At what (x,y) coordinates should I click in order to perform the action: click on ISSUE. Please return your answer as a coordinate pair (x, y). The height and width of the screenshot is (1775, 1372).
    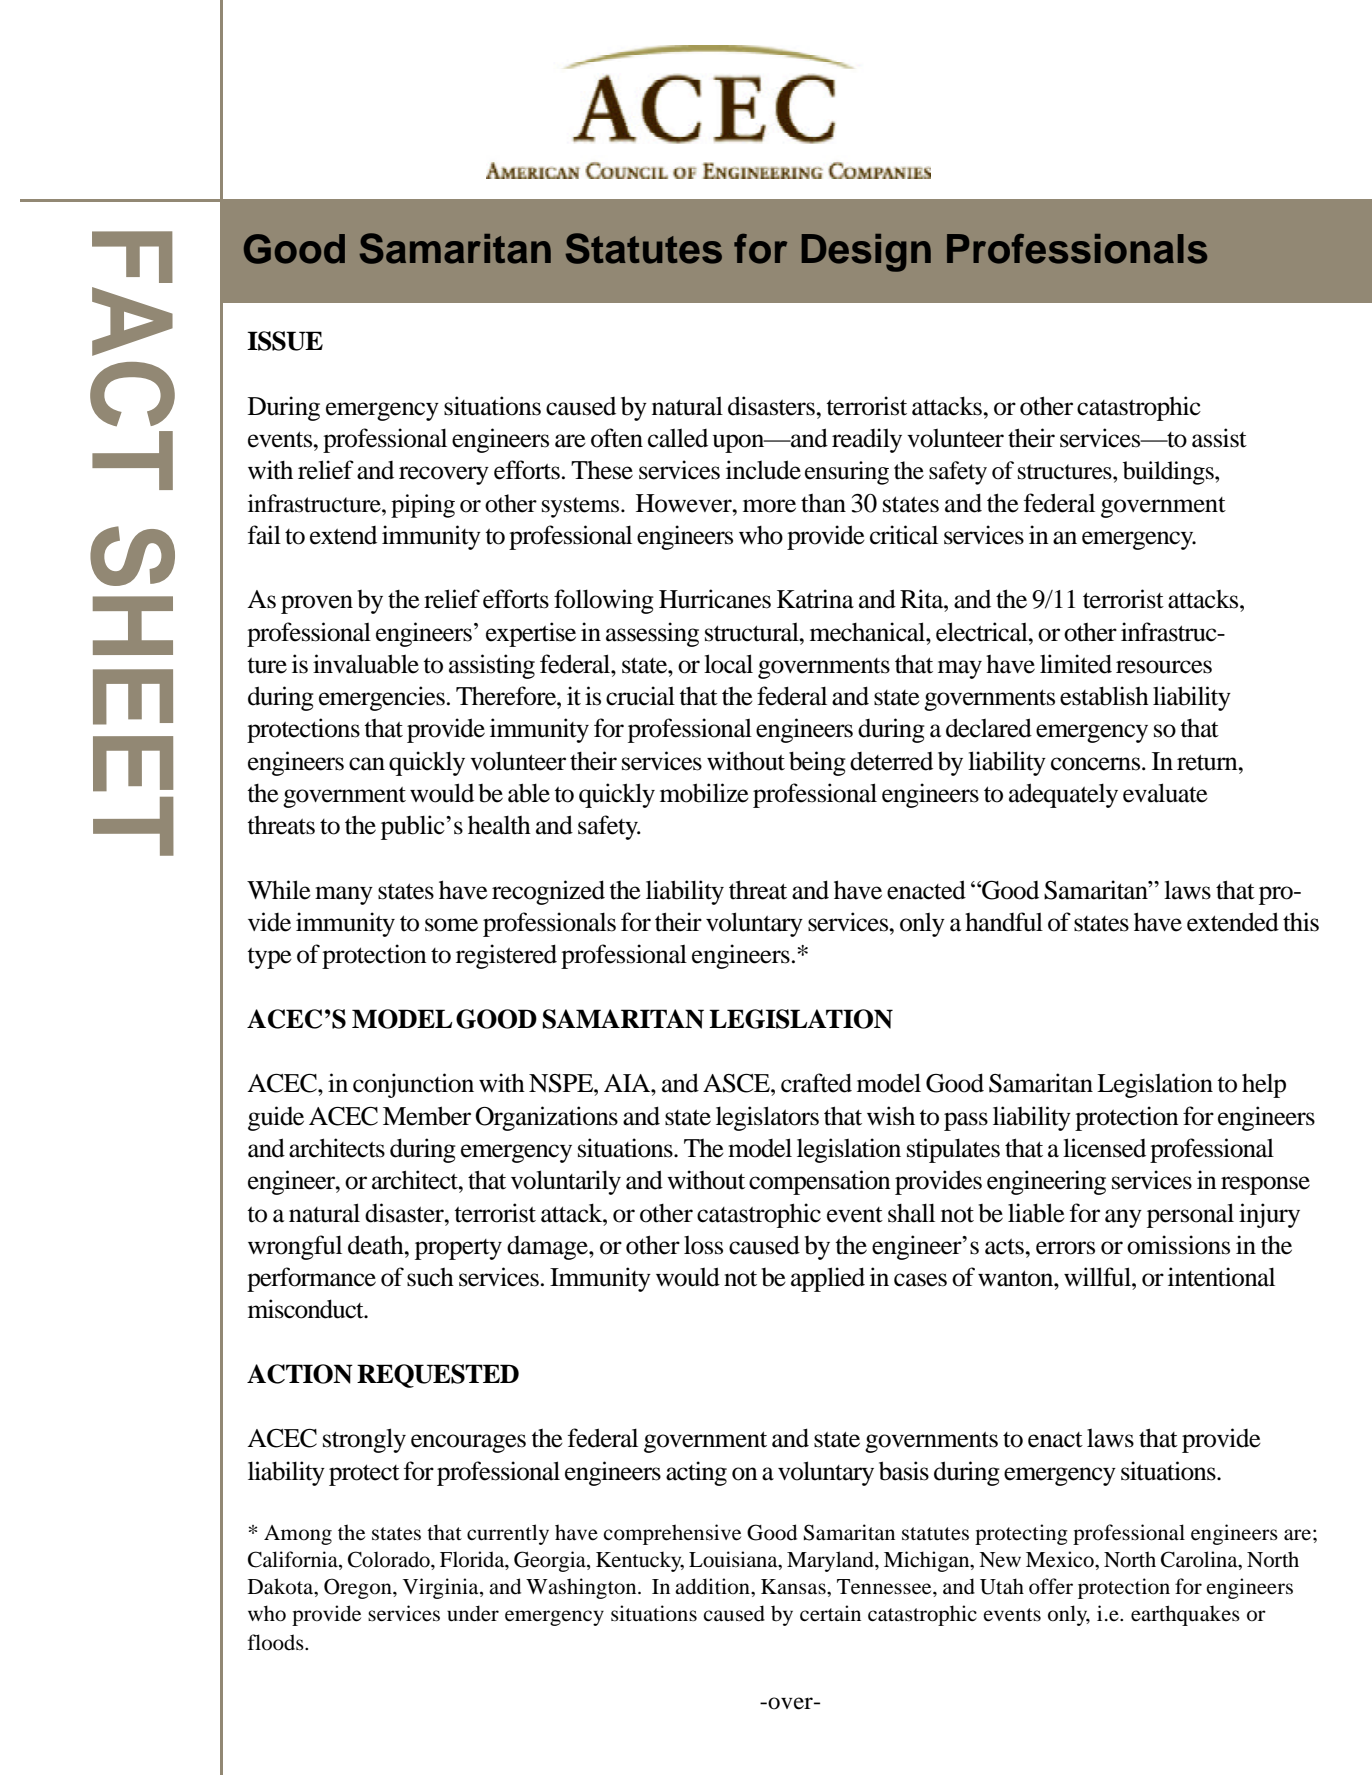
    Looking at the image, I should click on (285, 341).
